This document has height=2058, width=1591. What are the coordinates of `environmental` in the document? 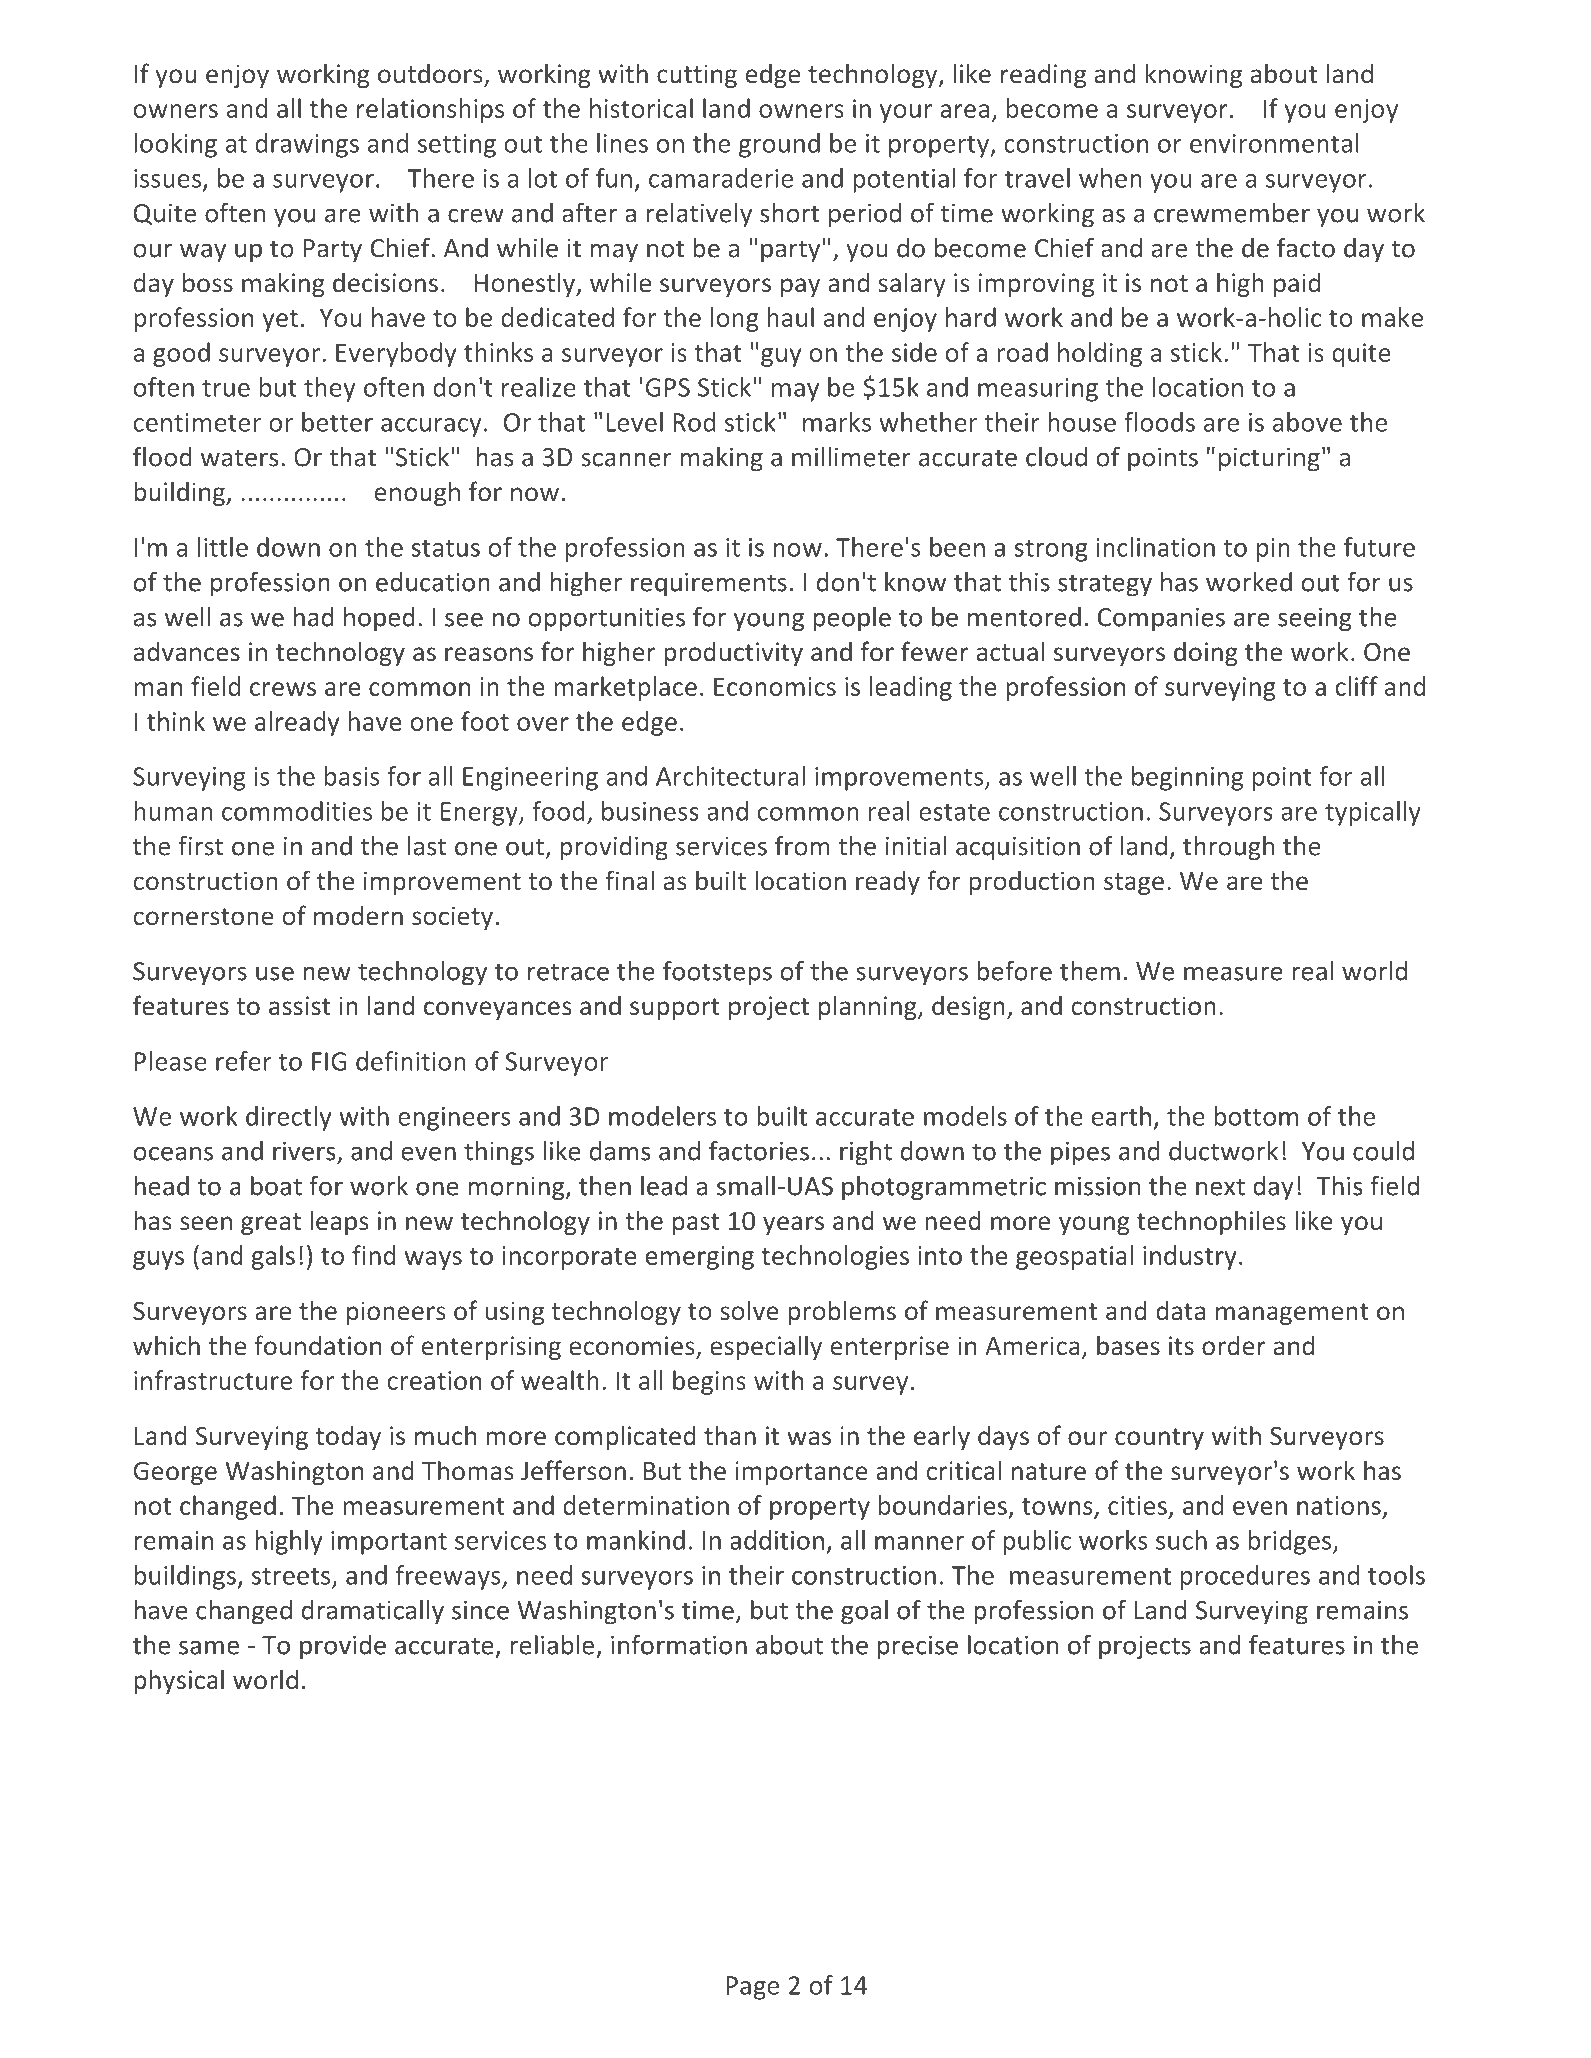 It's located at (1274, 143).
